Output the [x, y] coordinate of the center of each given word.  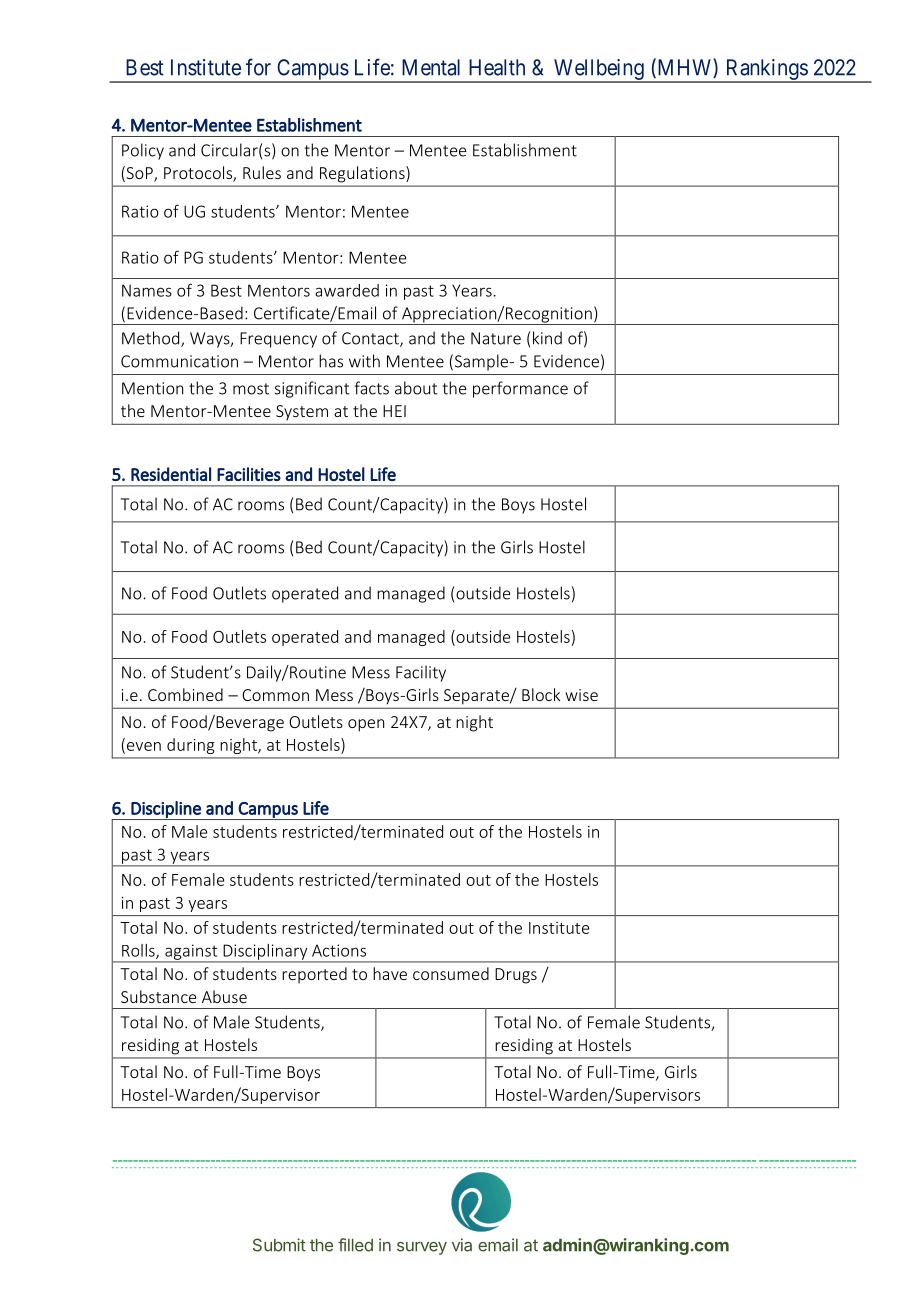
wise [581, 695]
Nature [496, 338]
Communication [179, 361]
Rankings [766, 71]
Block [541, 694]
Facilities [249, 474]
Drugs [516, 976]
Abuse [224, 996]
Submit [279, 1245]
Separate [477, 696]
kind [547, 338]
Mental [431, 67]
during [191, 746]
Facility [421, 673]
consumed [451, 973]
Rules [262, 172]
